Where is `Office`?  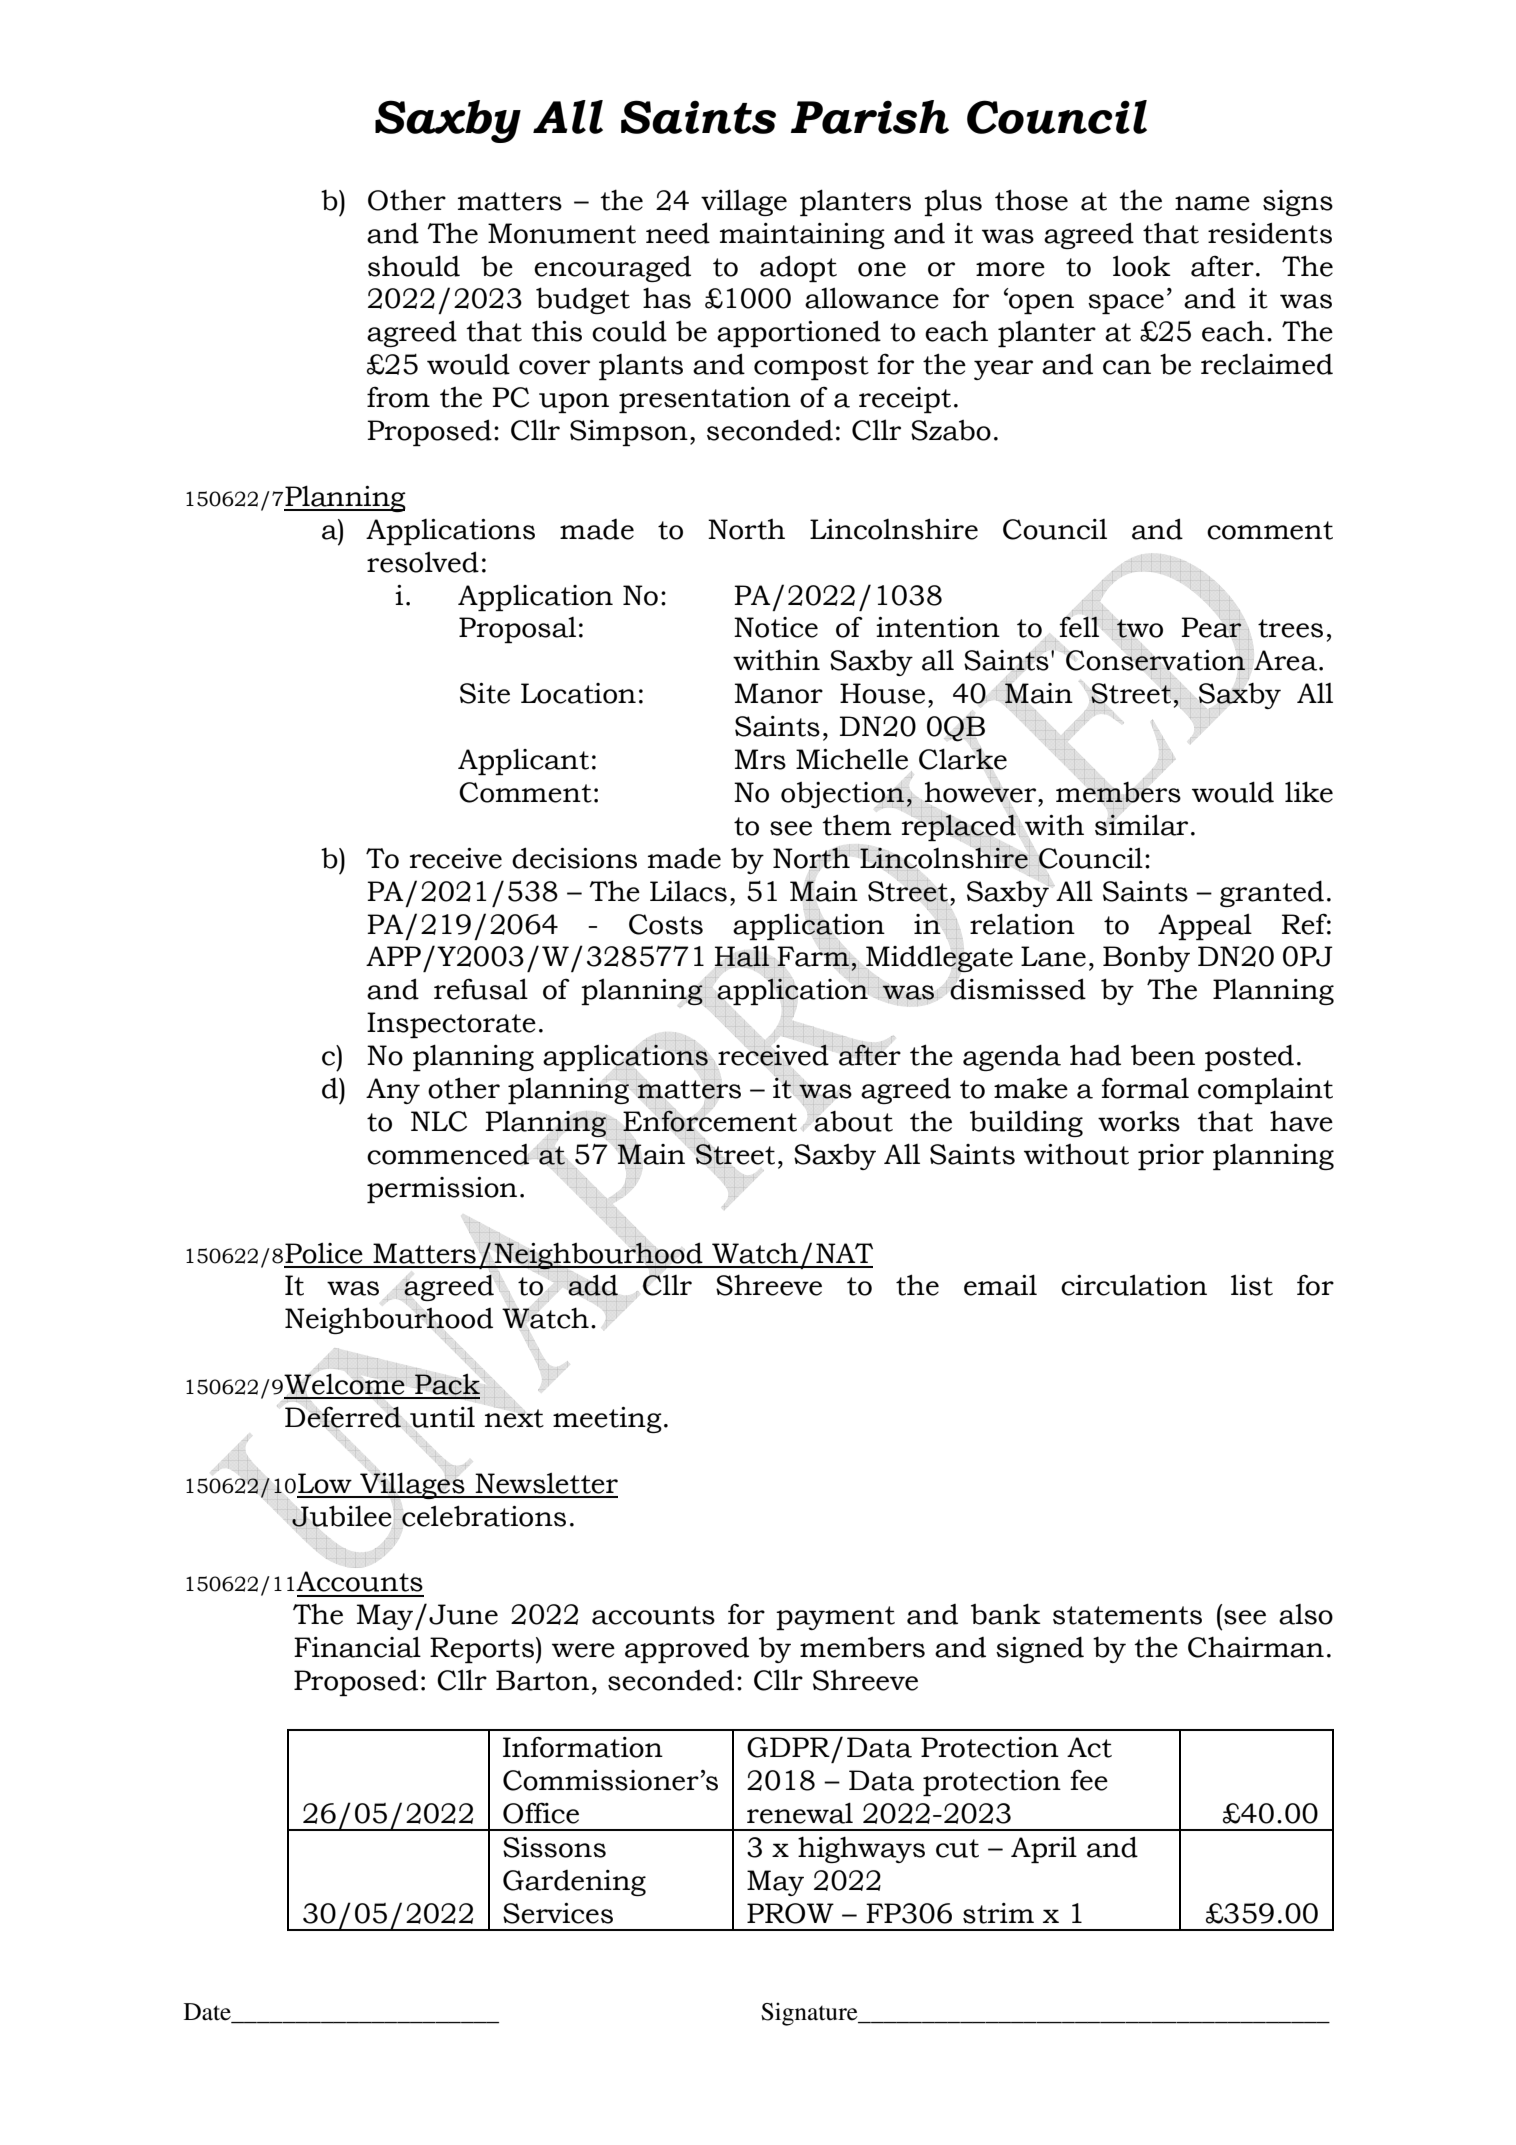
Office is located at coordinates (541, 1813).
